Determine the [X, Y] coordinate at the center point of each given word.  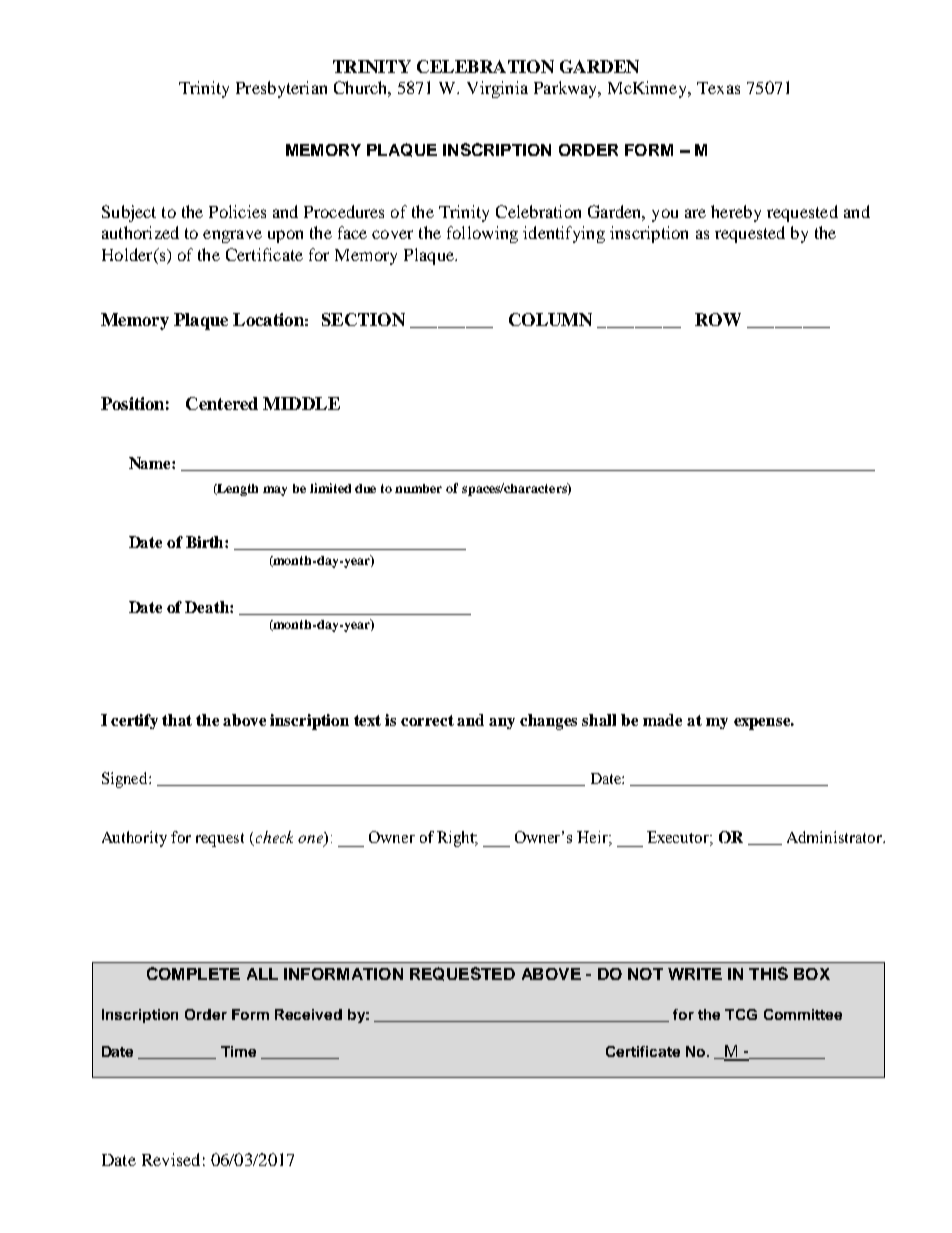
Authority [134, 839]
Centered [222, 403]
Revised [171, 1159]
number [418, 488]
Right [457, 839]
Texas [718, 88]
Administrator [836, 837]
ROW [718, 319]
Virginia [497, 89]
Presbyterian [281, 89]
